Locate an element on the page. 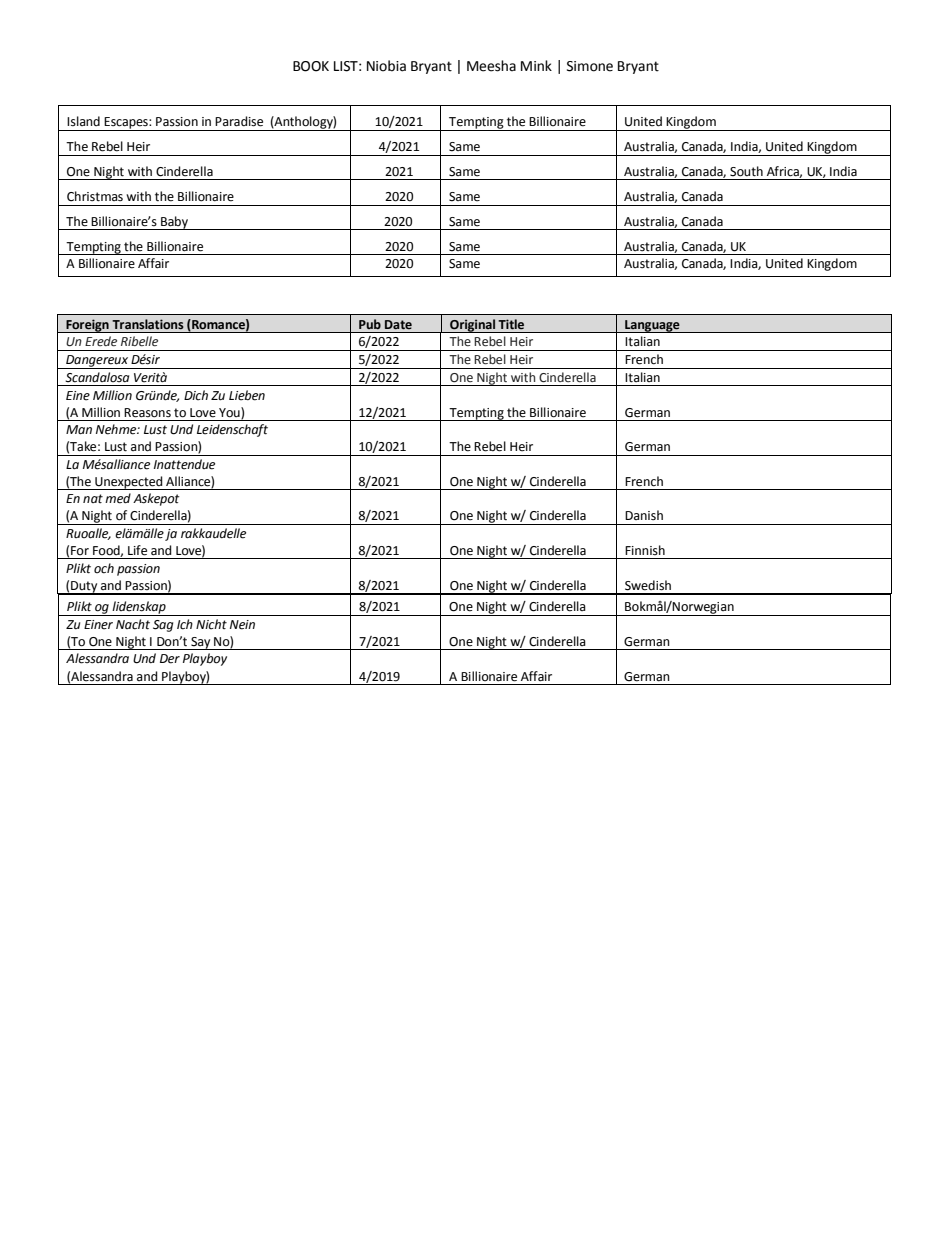 Image resolution: width=952 pixels, height=1233 pixels. Simone is located at coordinates (590, 66).
